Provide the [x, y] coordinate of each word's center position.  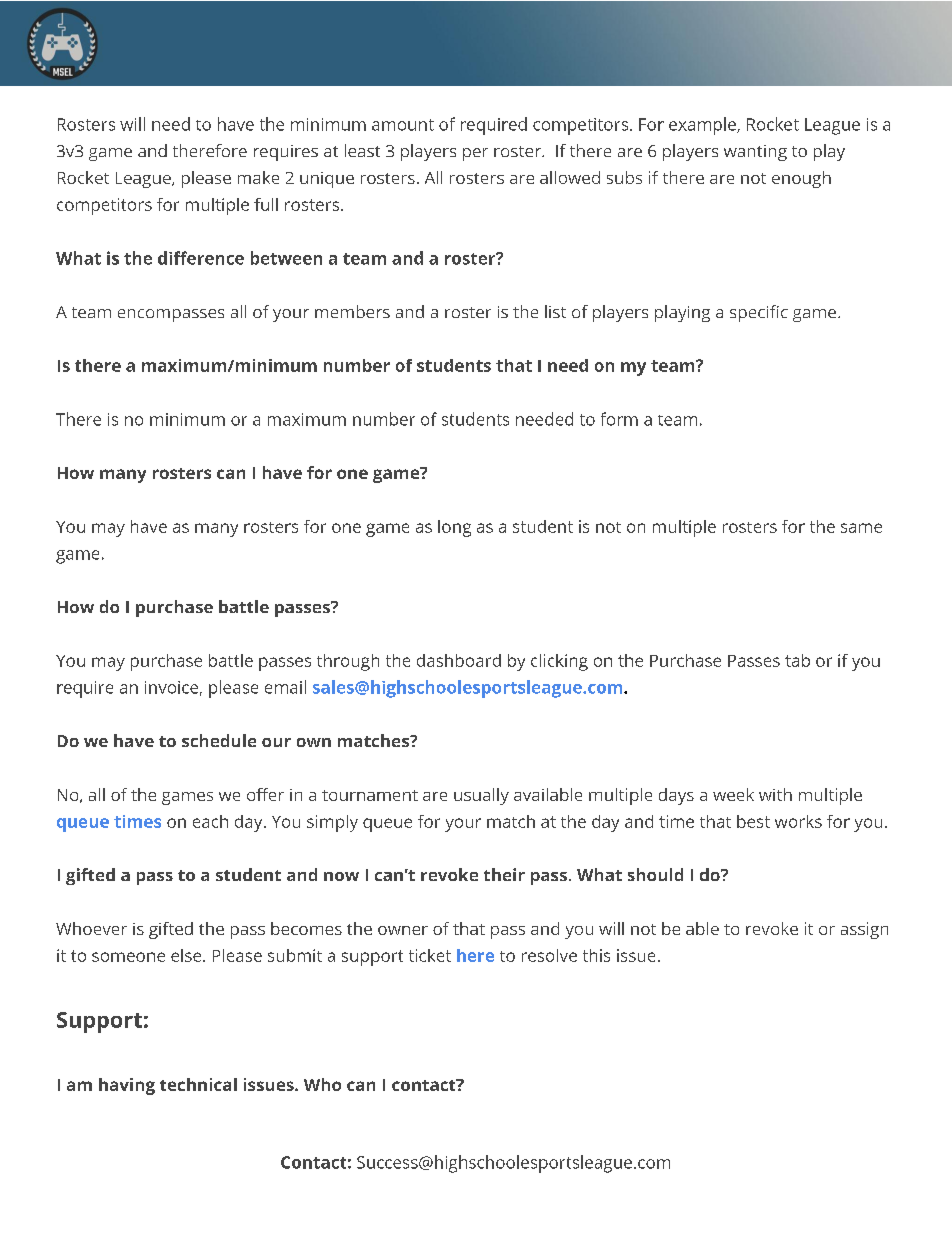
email [285, 687]
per [475, 154]
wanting [755, 153]
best [753, 821]
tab [797, 660]
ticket [430, 955]
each [210, 821]
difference [201, 258]
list [555, 311]
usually [481, 796]
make [258, 177]
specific [759, 313]
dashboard [459, 660]
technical [198, 1084]
